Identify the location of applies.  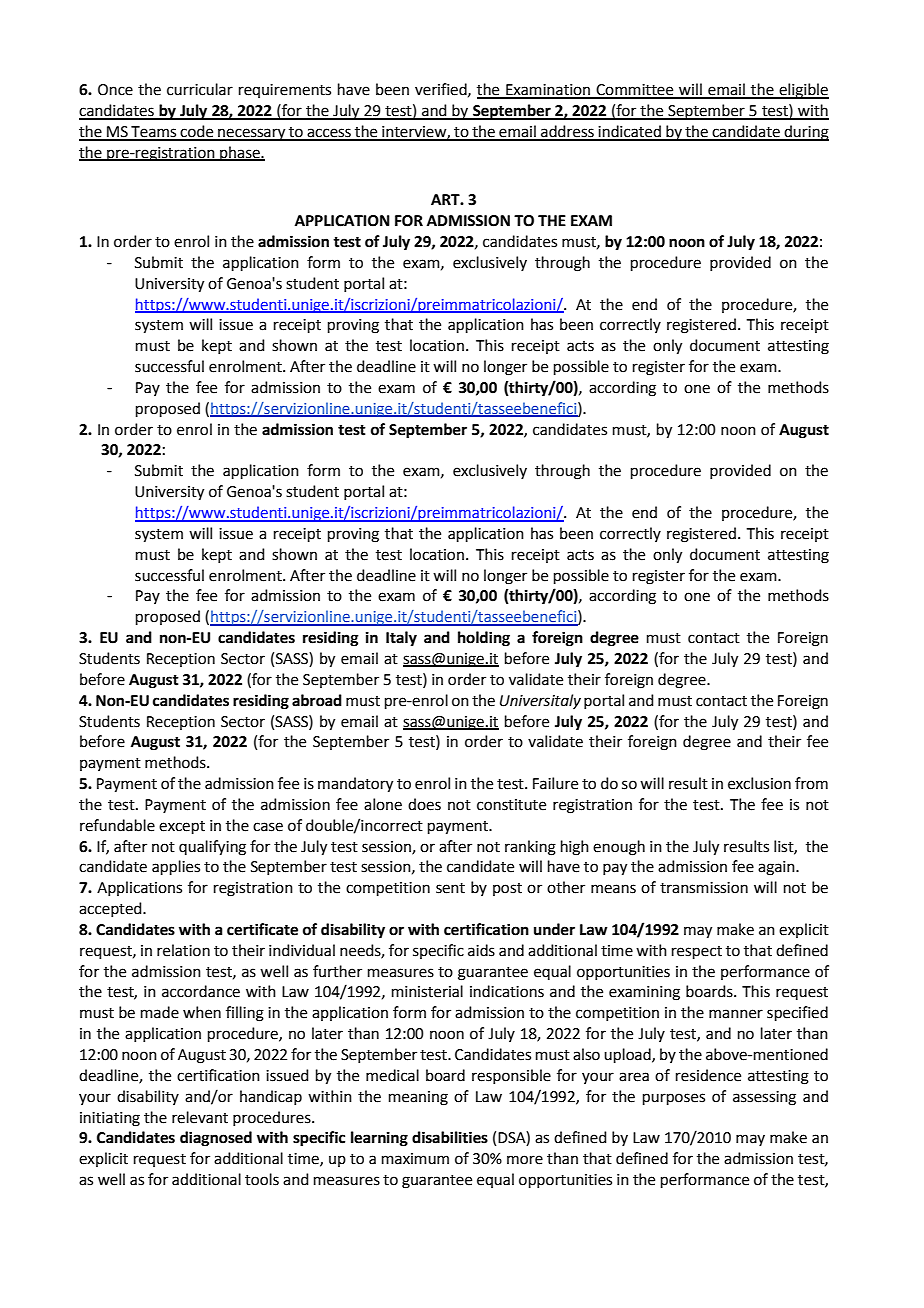
(176, 867).
